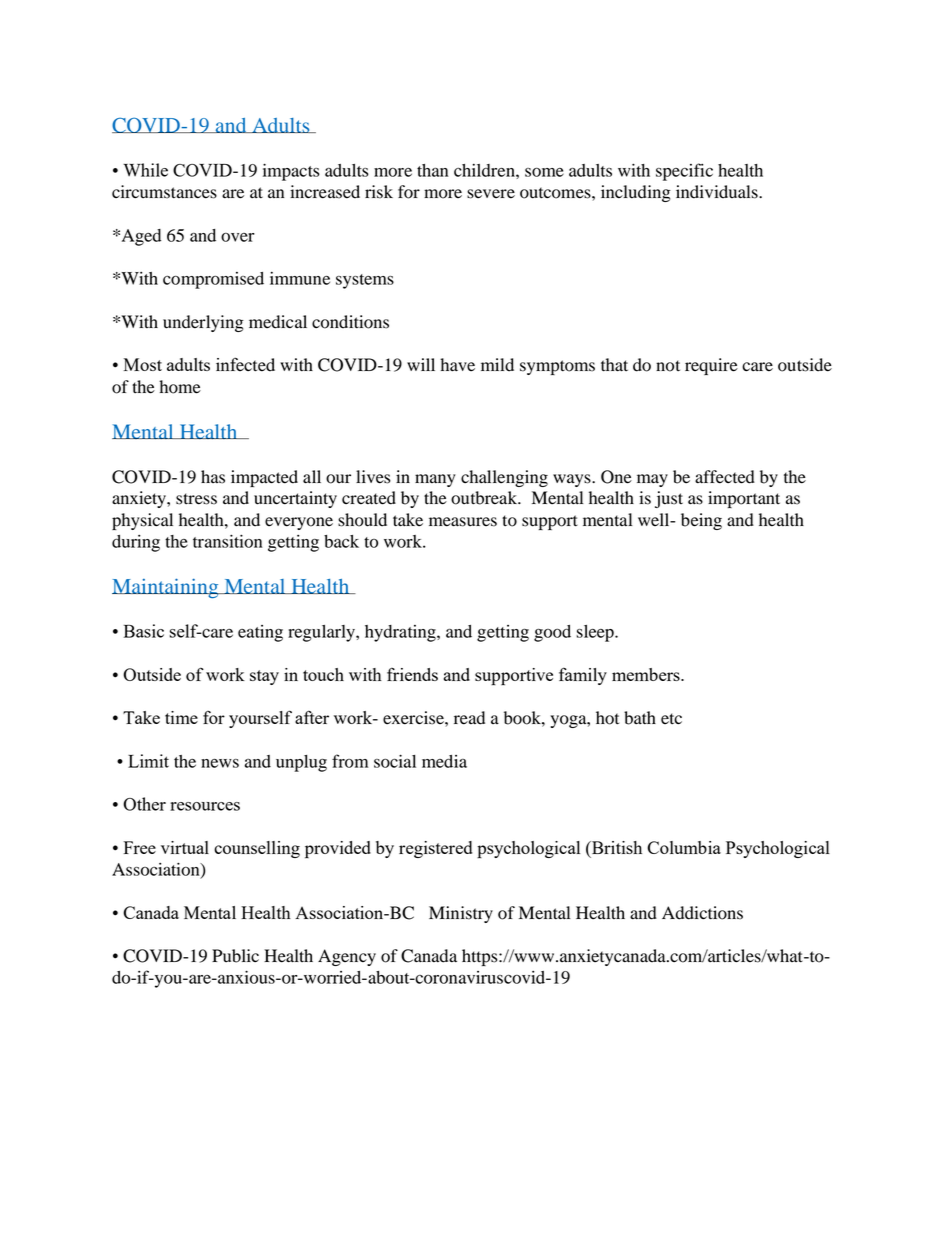  What do you see at coordinates (461, 914) in the screenshot?
I see `Ministry` at bounding box center [461, 914].
